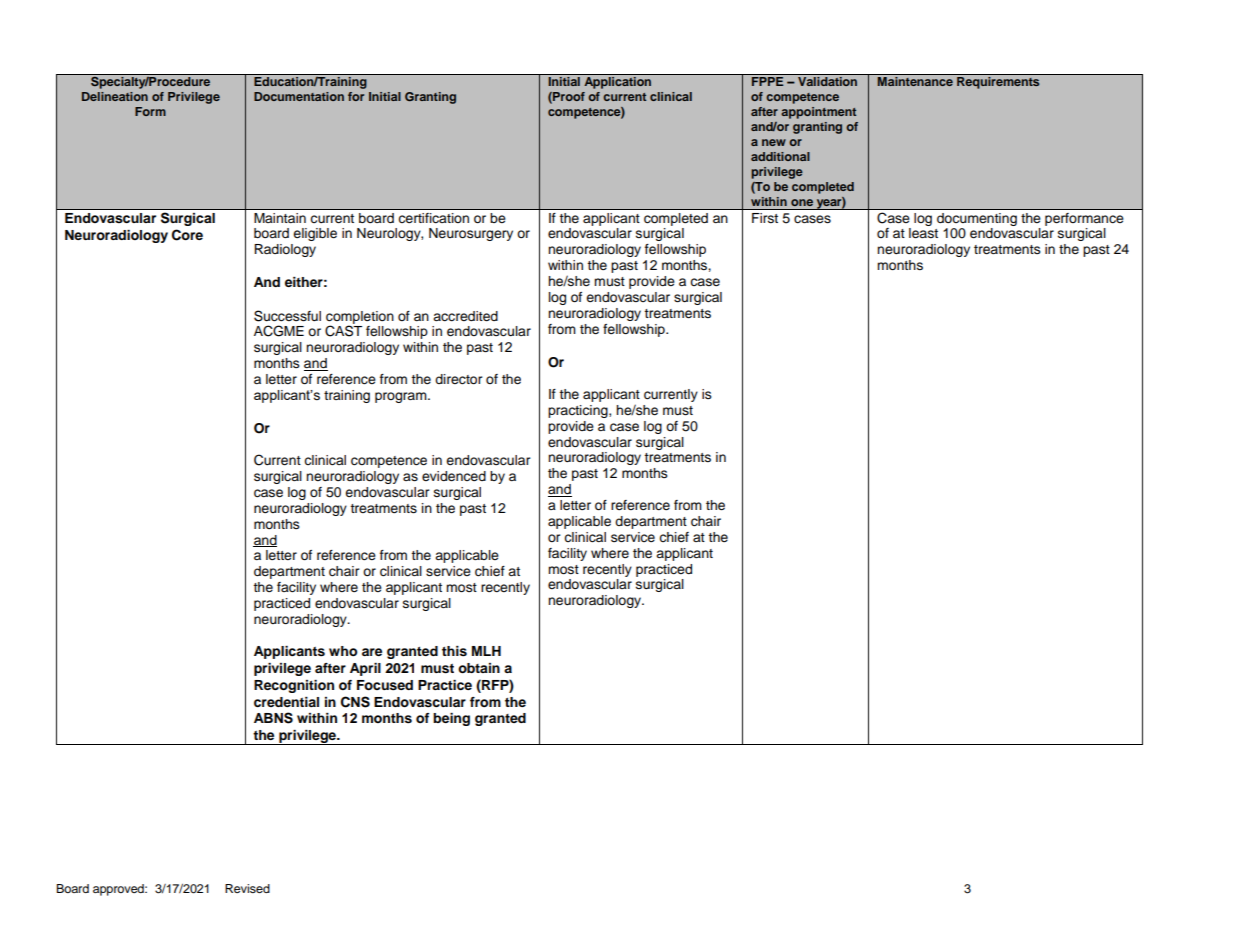  What do you see at coordinates (434, 218) in the screenshot?
I see `certification` at bounding box center [434, 218].
